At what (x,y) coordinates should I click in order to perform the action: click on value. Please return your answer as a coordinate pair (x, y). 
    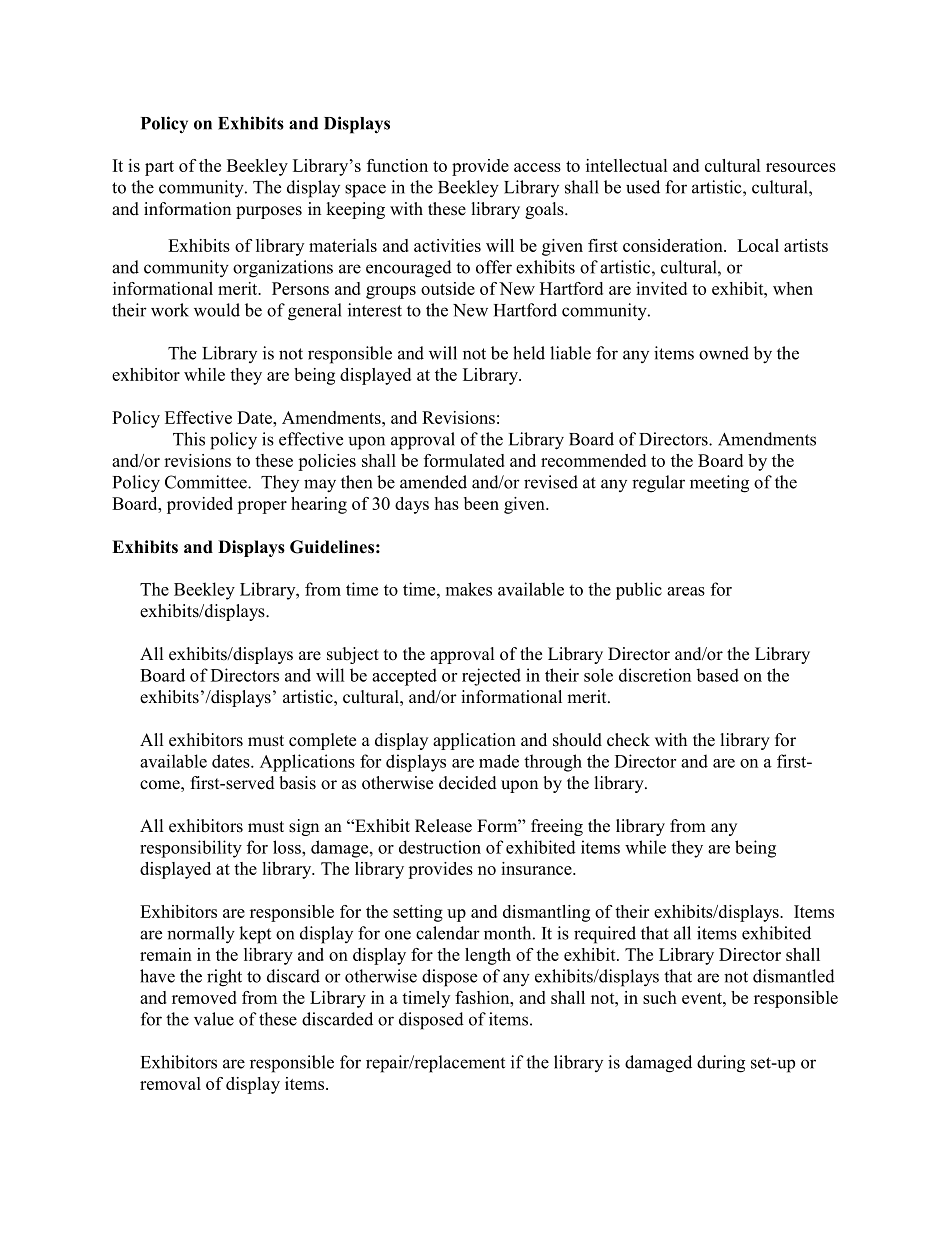
    Looking at the image, I should click on (214, 1019).
